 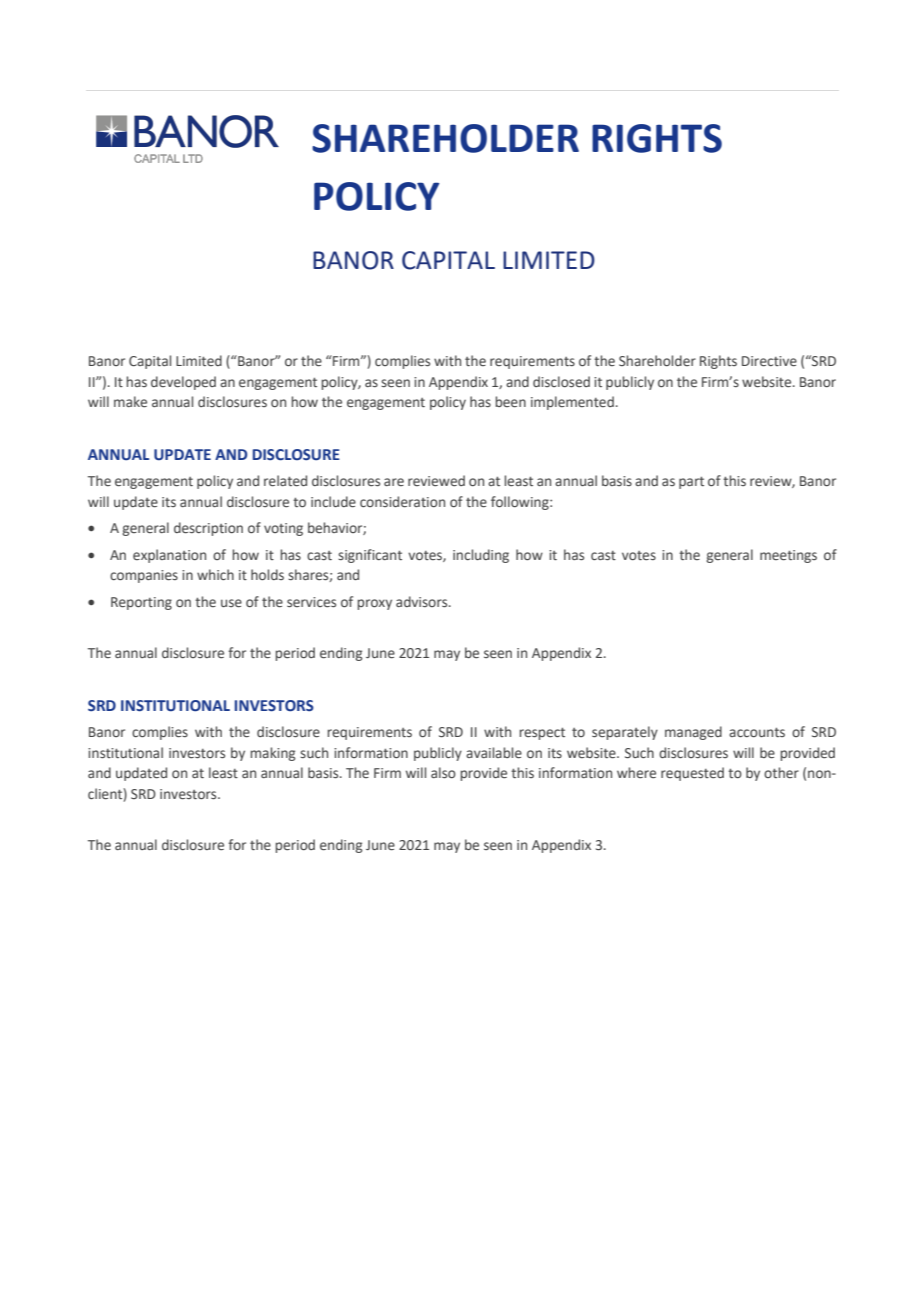 I want to click on been, so click(x=510, y=402).
